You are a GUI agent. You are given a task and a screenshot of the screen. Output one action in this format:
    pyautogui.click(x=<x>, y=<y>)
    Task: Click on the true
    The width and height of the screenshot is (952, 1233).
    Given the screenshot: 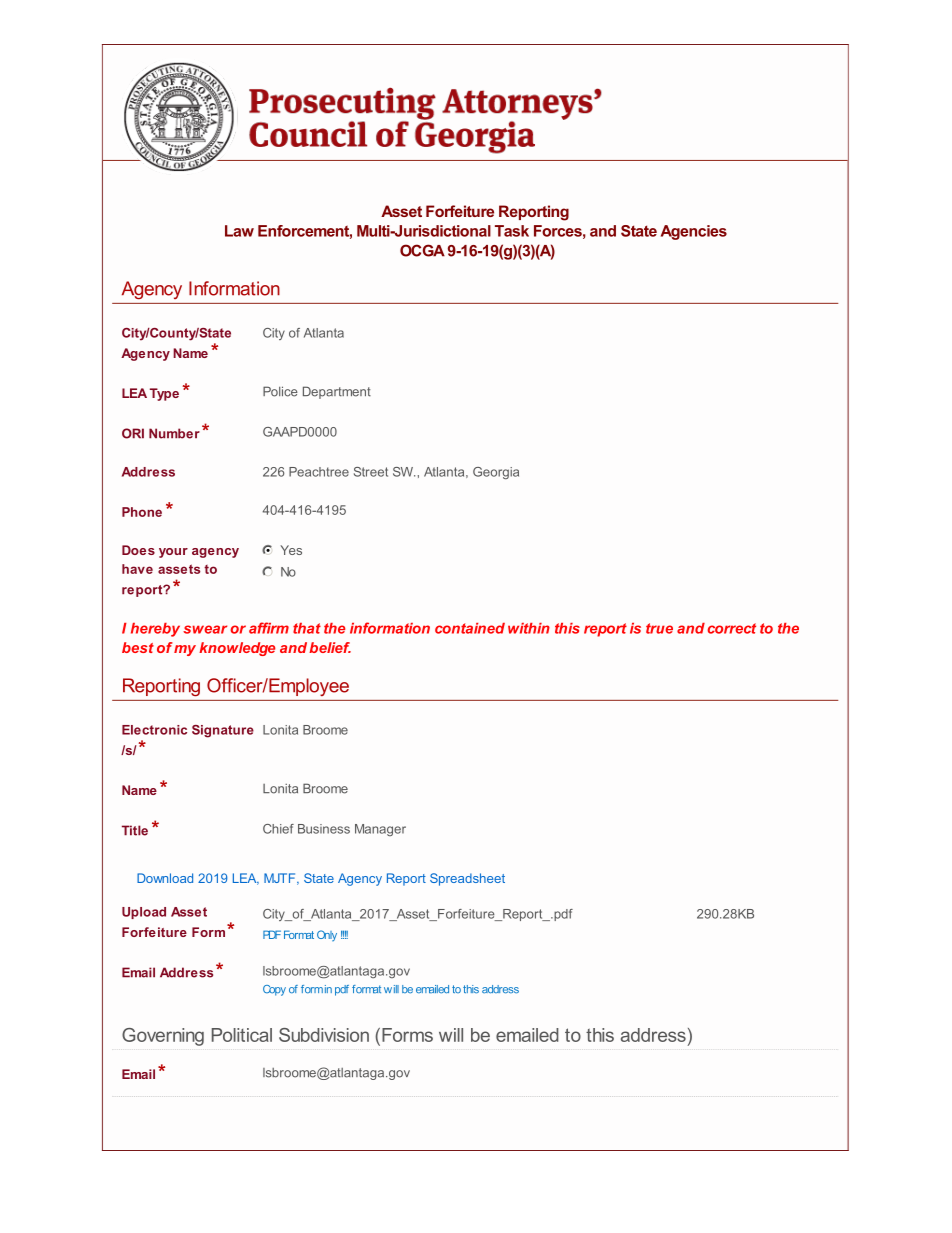 What is the action you would take?
    pyautogui.click(x=659, y=628)
